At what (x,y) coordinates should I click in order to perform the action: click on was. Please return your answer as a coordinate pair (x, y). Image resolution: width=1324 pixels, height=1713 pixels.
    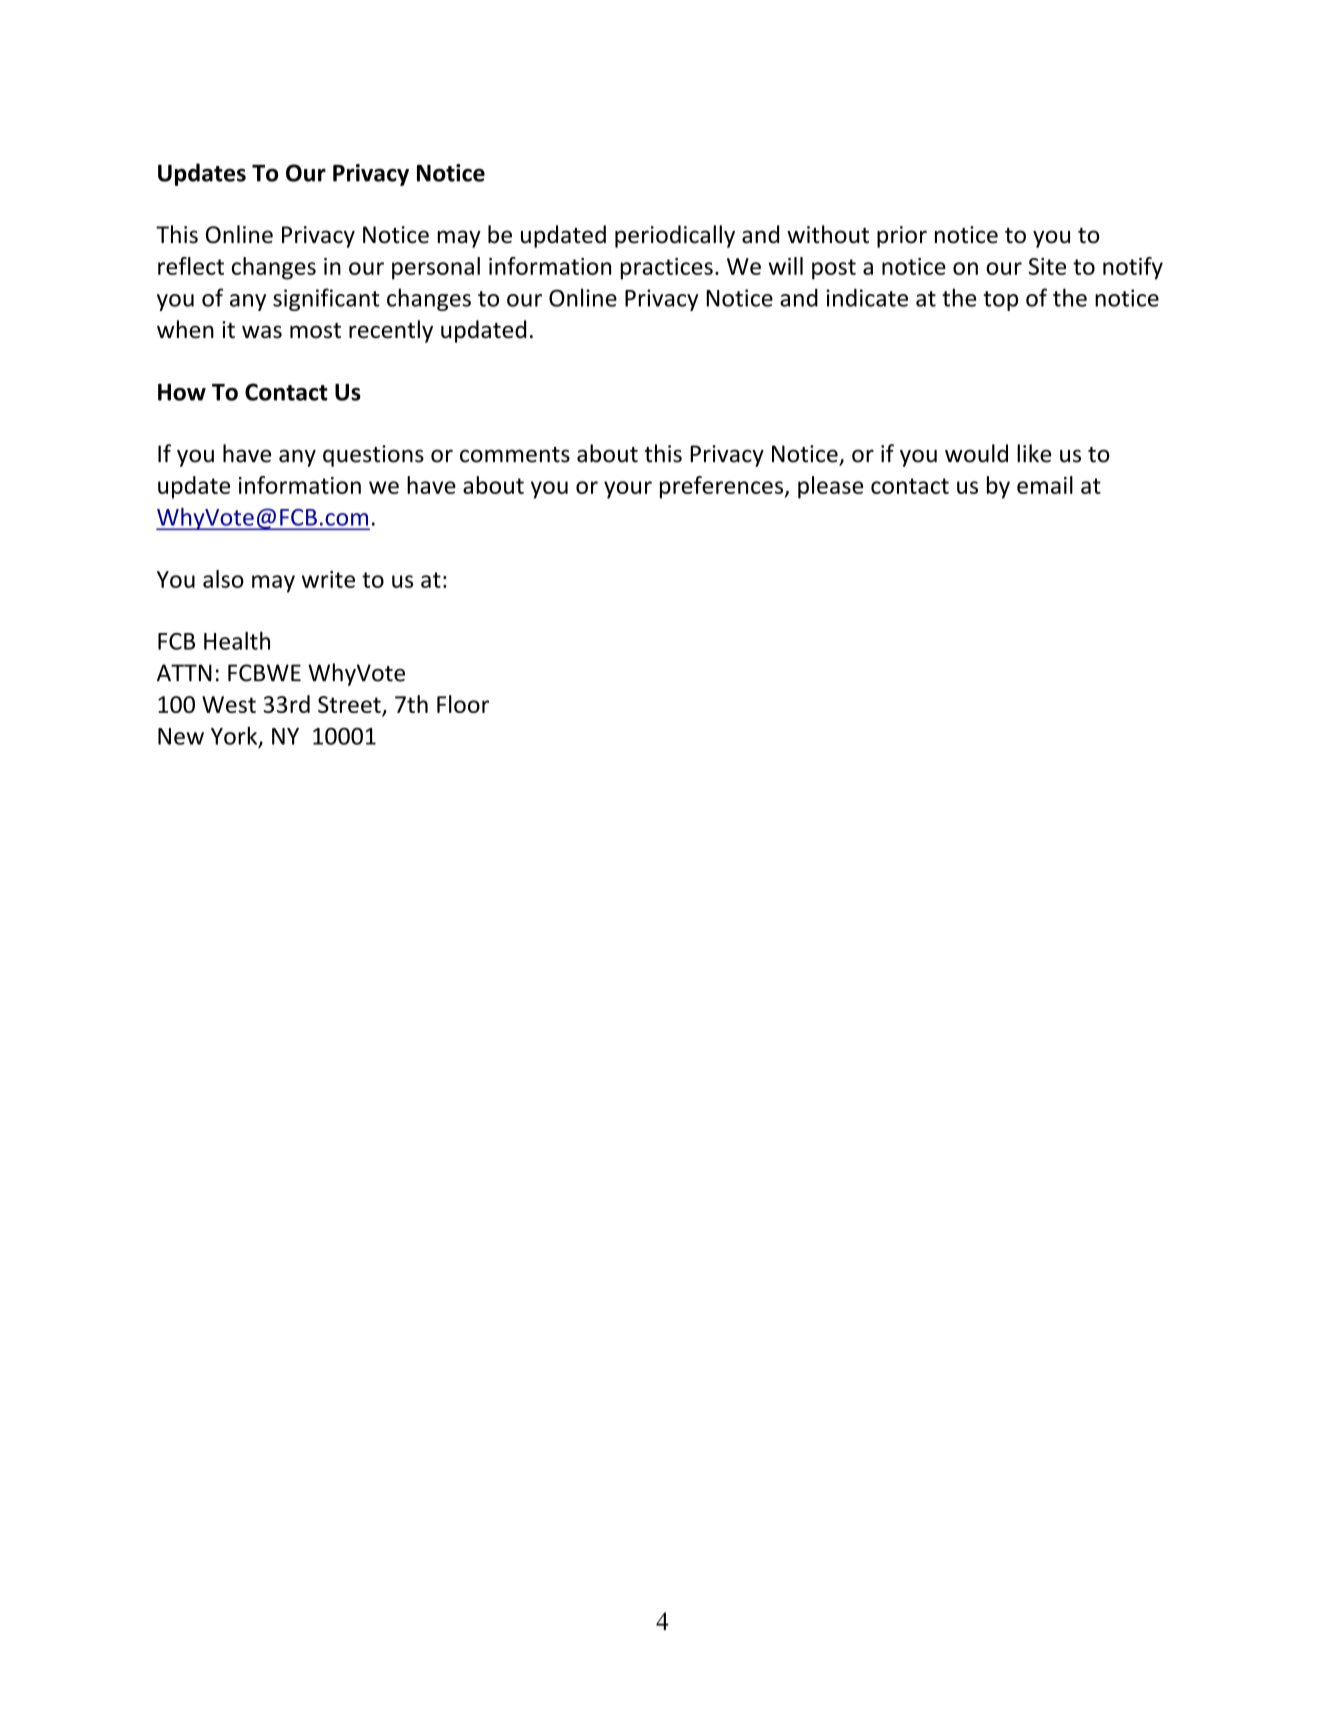
    Looking at the image, I should click on (262, 332).
